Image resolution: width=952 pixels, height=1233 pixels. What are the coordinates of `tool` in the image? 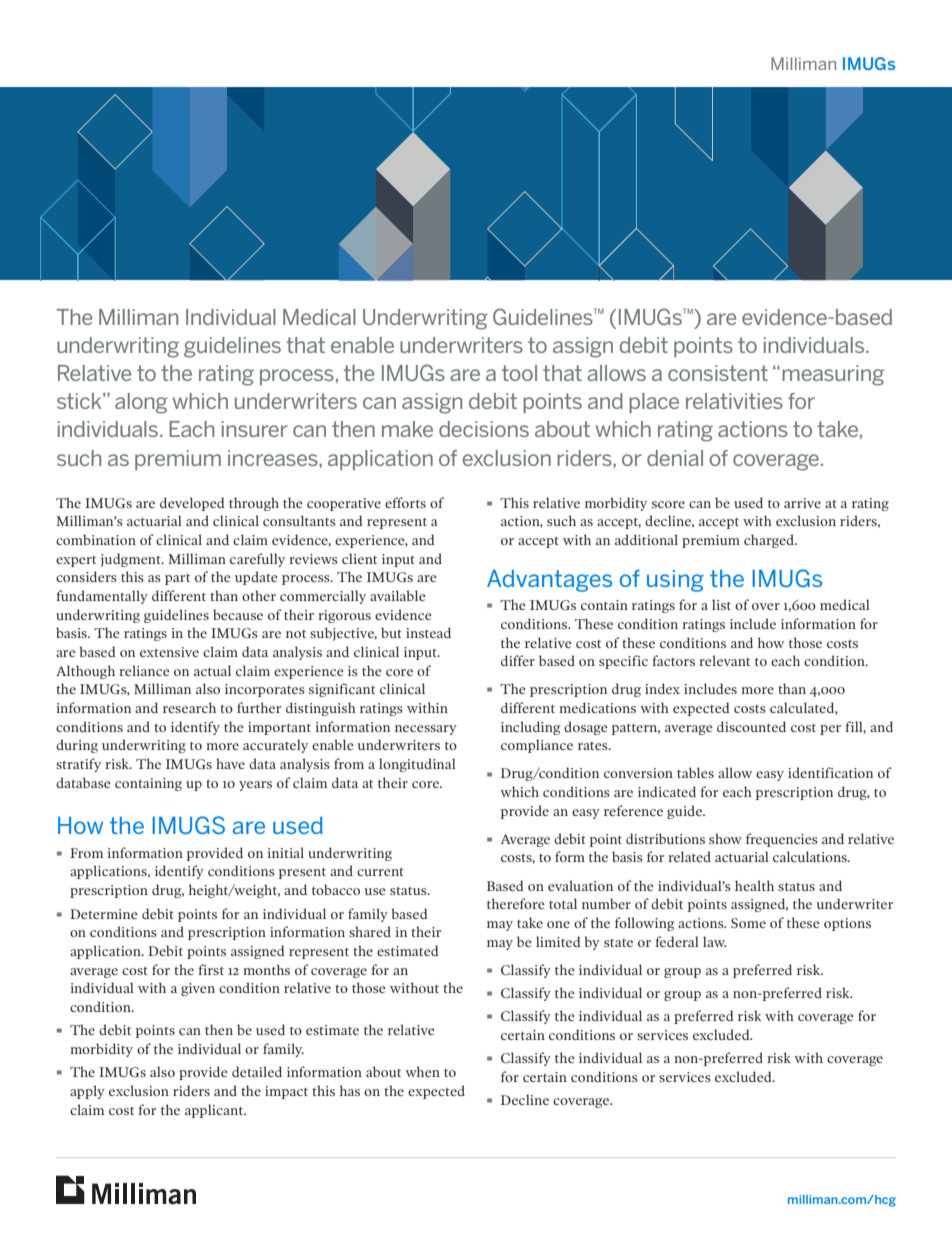 It's located at (519, 373).
